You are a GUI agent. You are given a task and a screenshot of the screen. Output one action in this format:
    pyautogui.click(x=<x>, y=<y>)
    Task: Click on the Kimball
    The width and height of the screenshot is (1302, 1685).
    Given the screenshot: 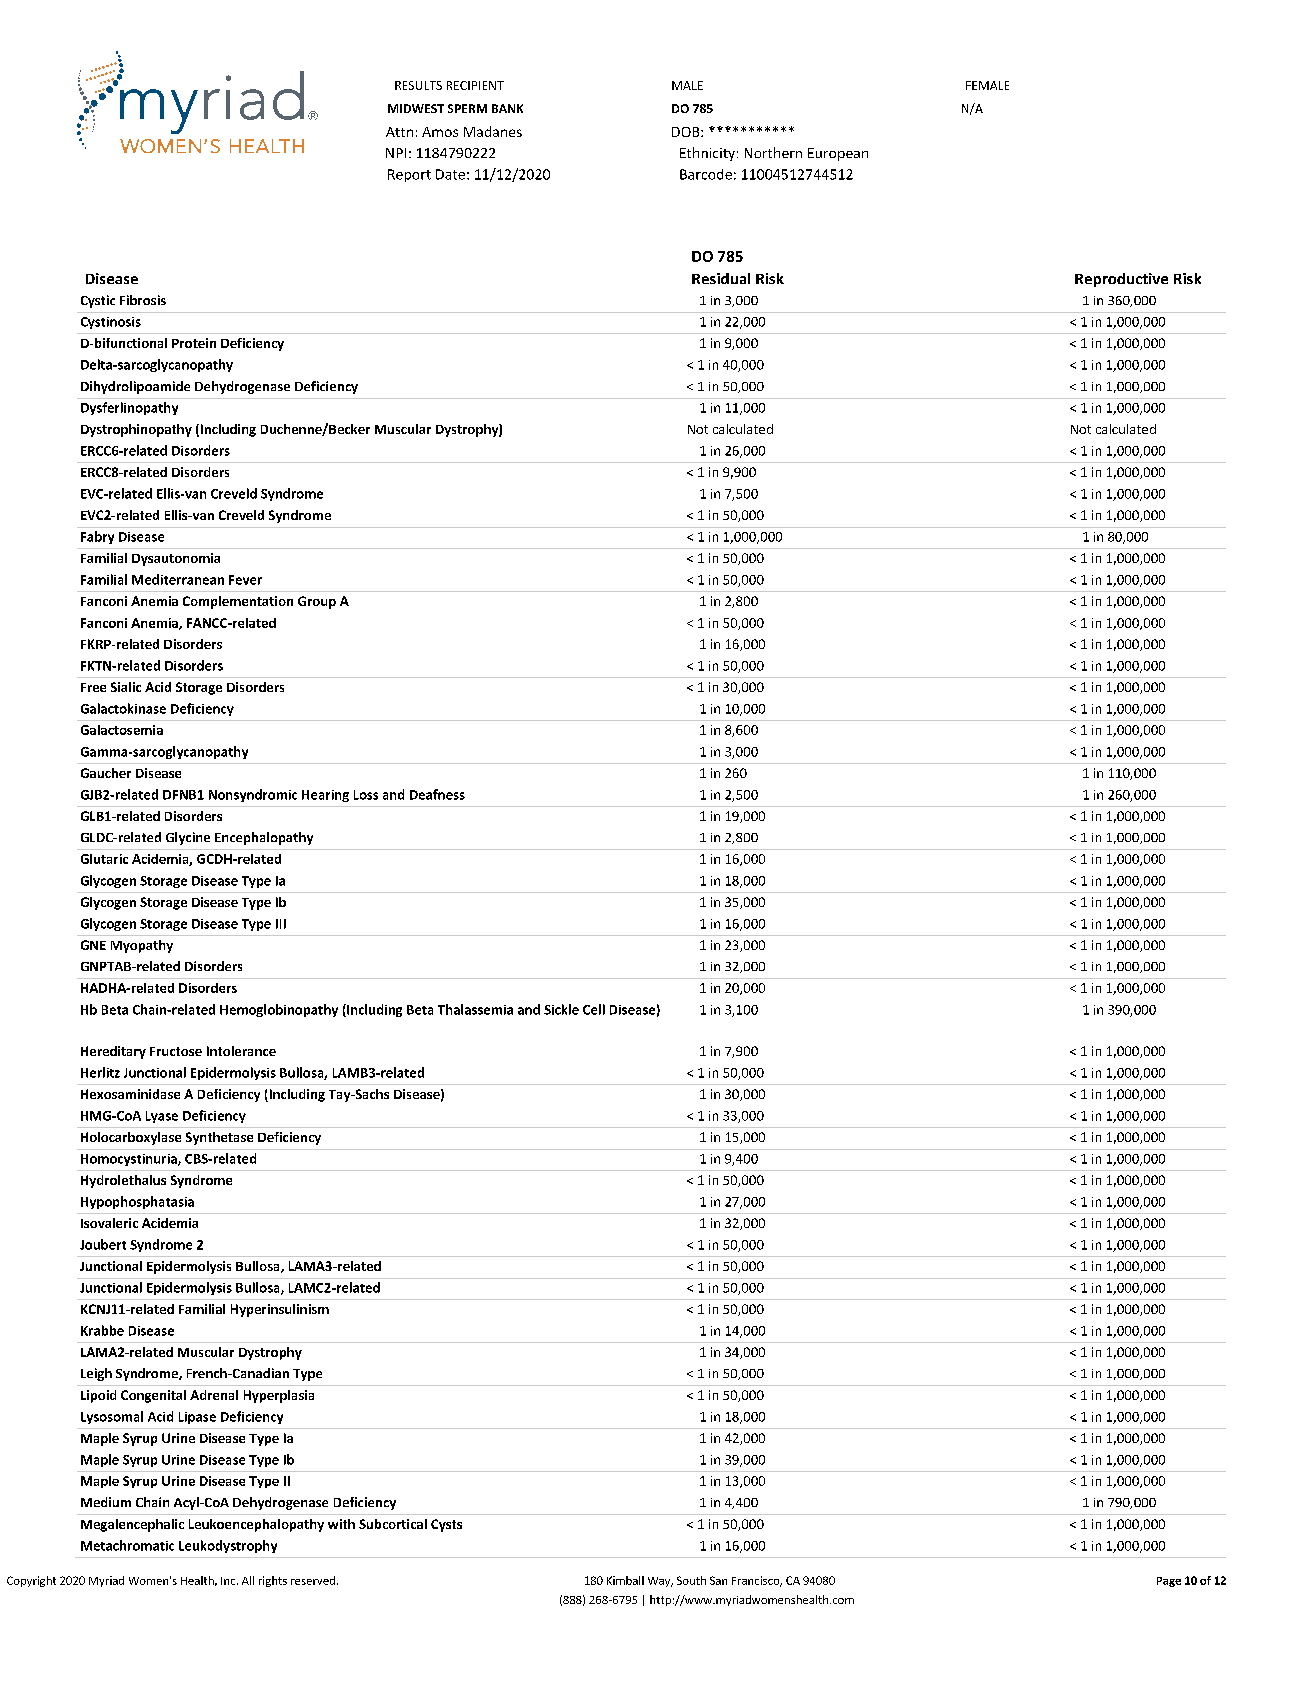 What is the action you would take?
    pyautogui.click(x=625, y=1580)
